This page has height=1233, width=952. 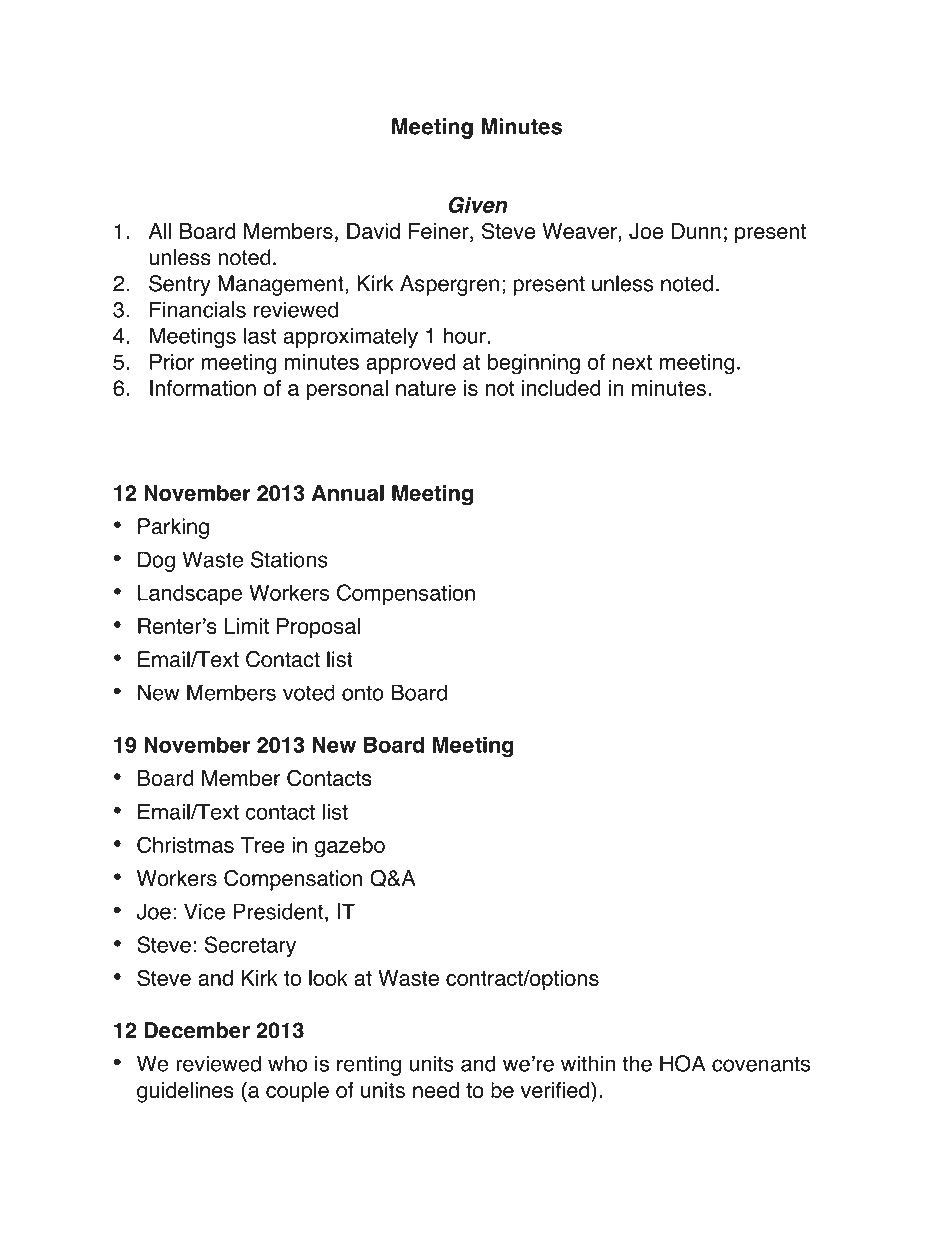 What do you see at coordinates (436, 1090) in the page?
I see `need` at bounding box center [436, 1090].
